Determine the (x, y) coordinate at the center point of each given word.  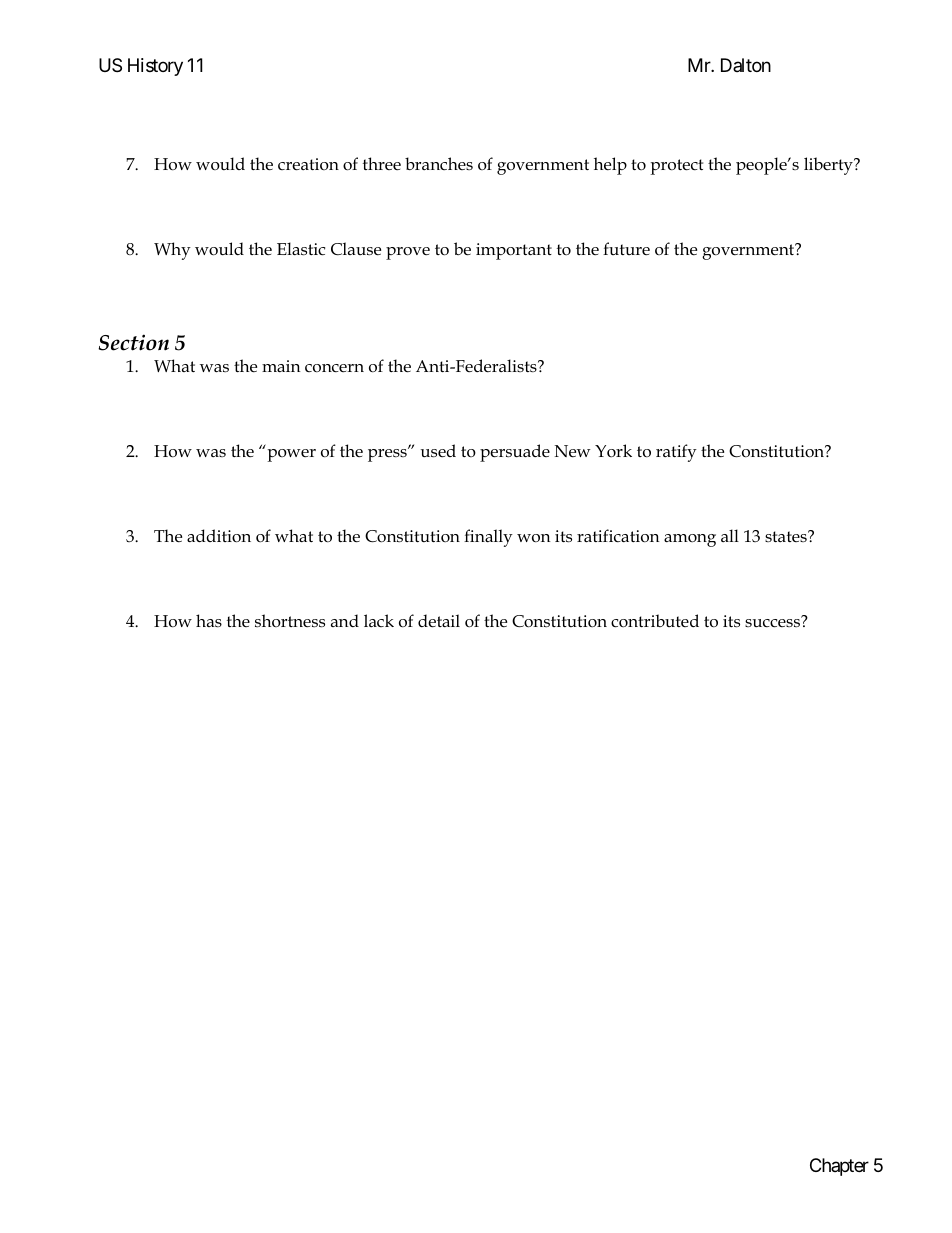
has (209, 620)
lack (379, 620)
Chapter (839, 1167)
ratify (676, 453)
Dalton (746, 65)
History (155, 67)
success (773, 622)
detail (439, 621)
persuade (515, 453)
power (292, 455)
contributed (655, 621)
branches (439, 163)
